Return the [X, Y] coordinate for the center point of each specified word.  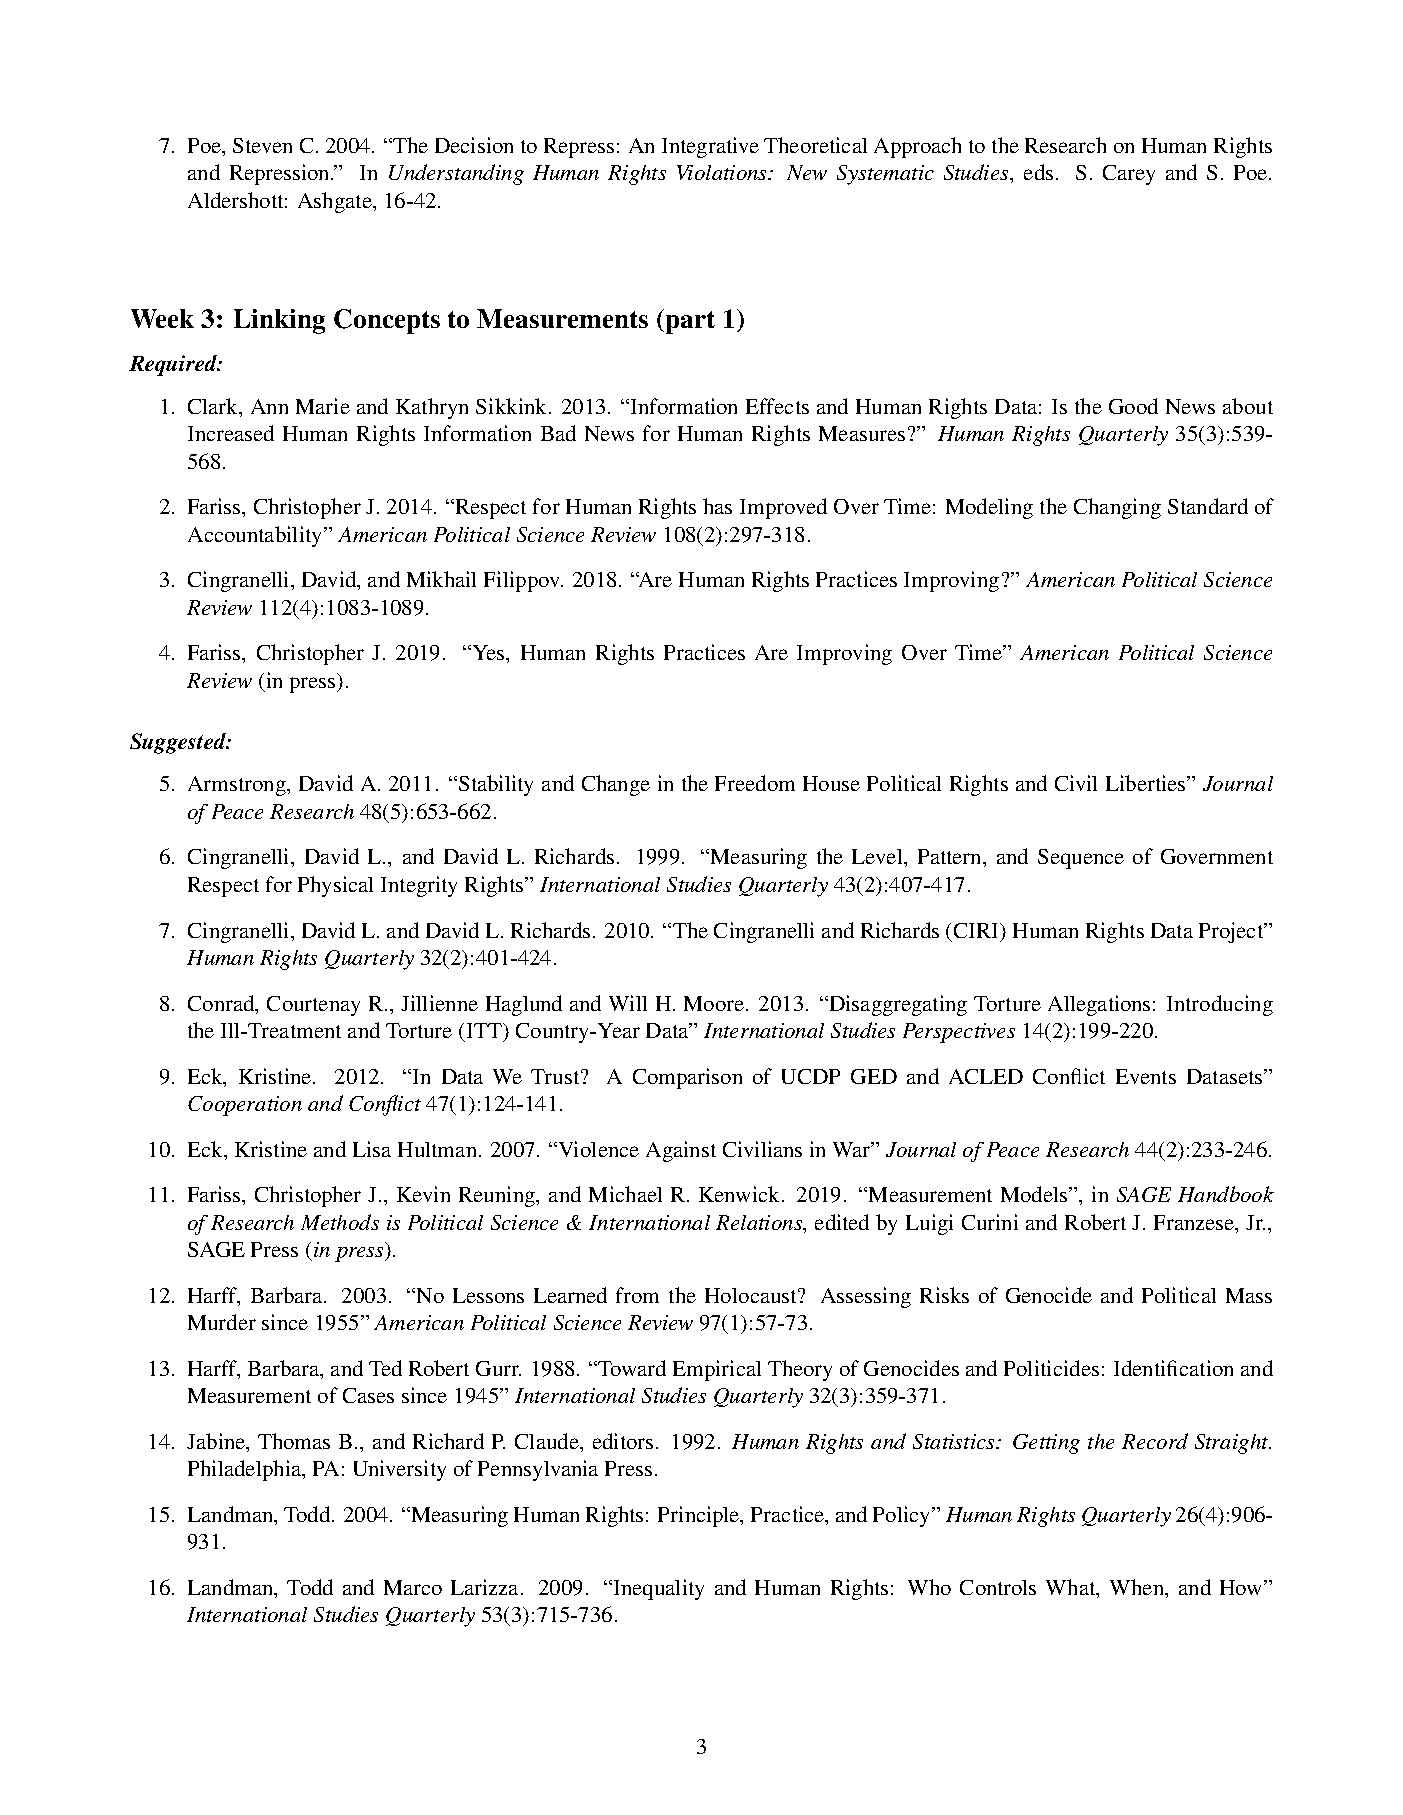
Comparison [687, 1078]
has [717, 506]
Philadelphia [246, 1470]
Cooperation [245, 1106]
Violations [723, 172]
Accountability [256, 536]
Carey [1129, 175]
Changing [1117, 508]
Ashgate [336, 202]
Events [1146, 1076]
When [1138, 1587]
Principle [700, 1516]
